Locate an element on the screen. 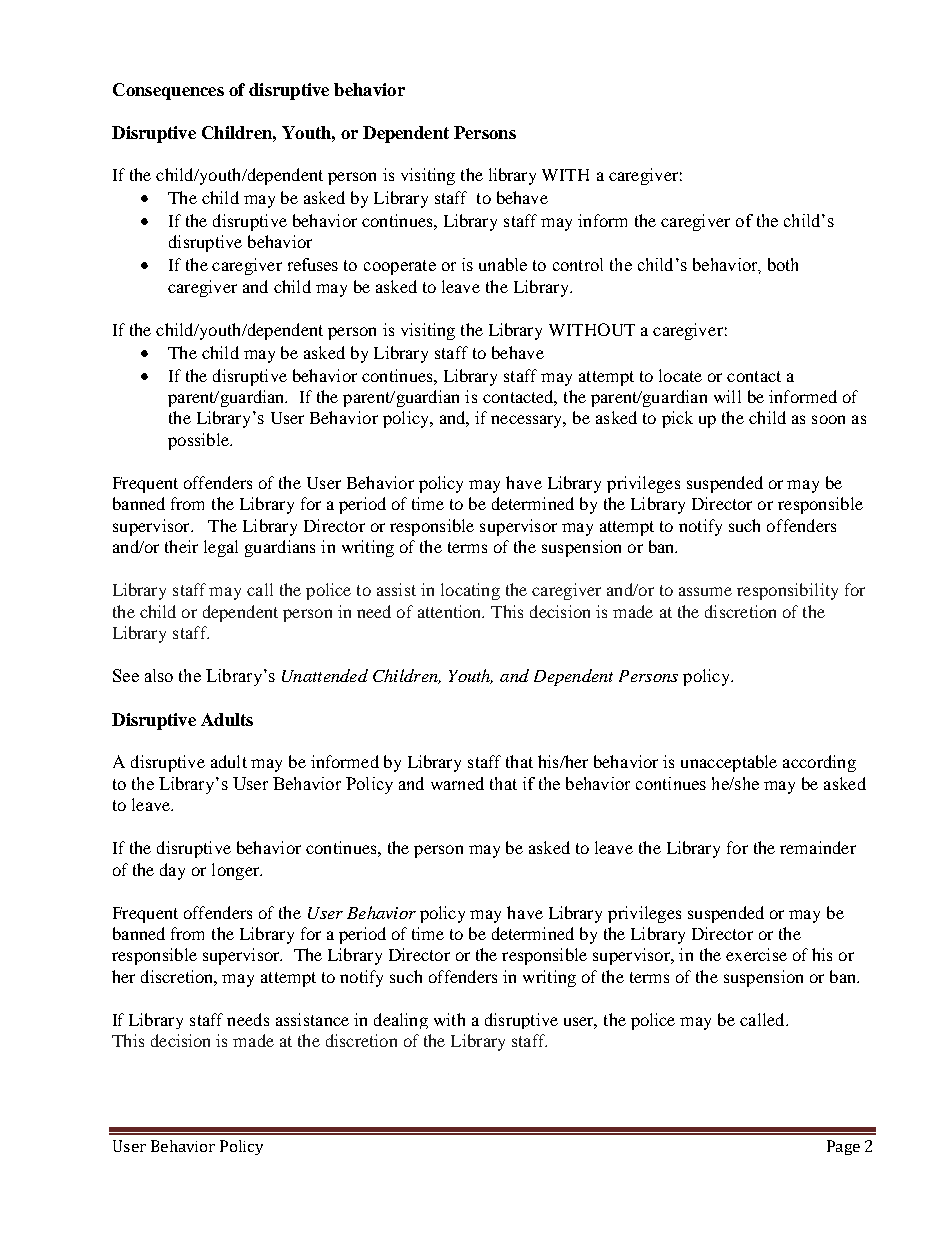 Image resolution: width=952 pixels, height=1233 pixels. necessary is located at coordinates (528, 421).
